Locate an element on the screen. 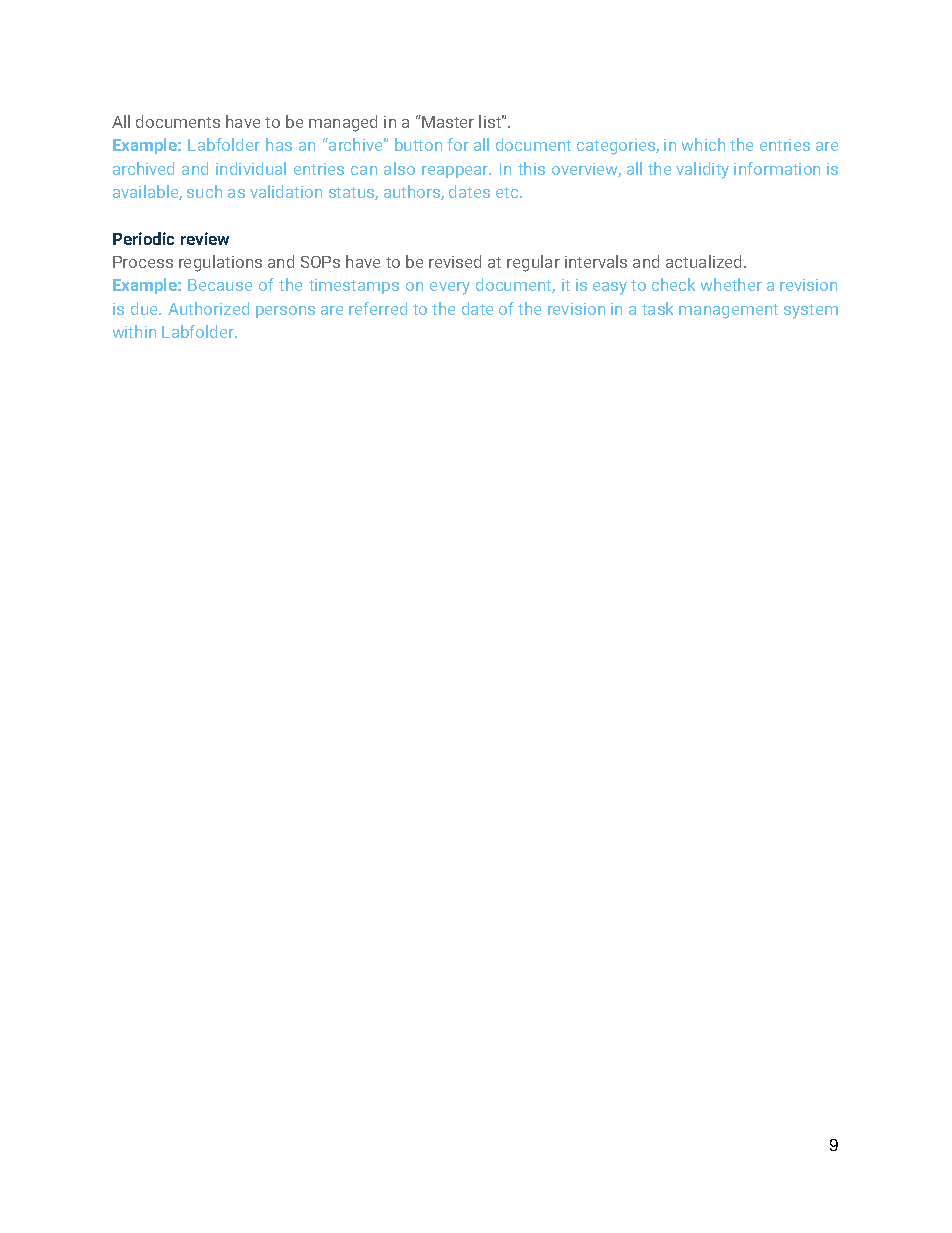 This screenshot has height=1233, width=952. management is located at coordinates (728, 311).
